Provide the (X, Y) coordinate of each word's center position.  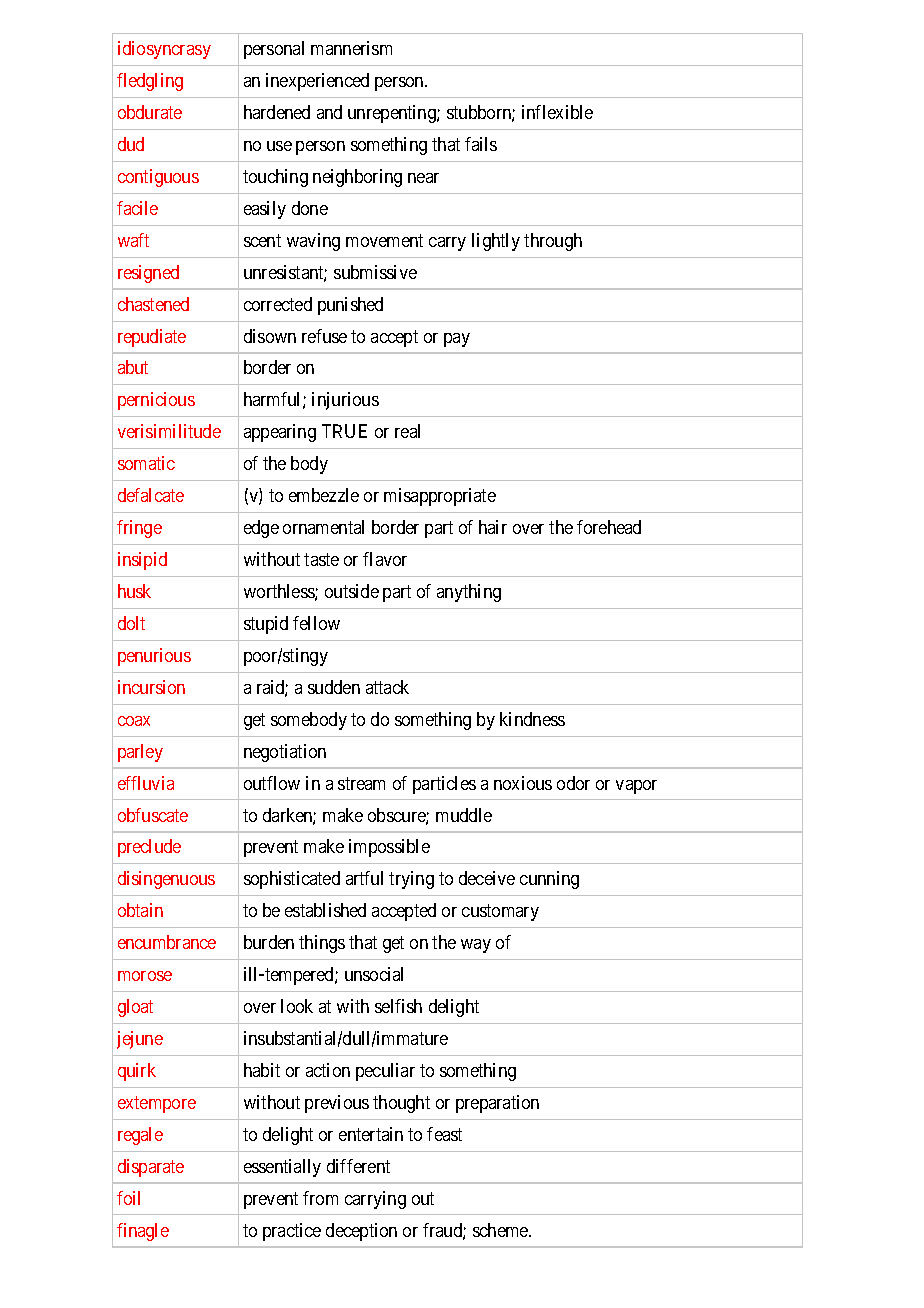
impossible (389, 848)
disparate (151, 1168)
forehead (609, 527)
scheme (501, 1230)
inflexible (557, 112)
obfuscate (153, 815)
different (358, 1166)
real (407, 431)
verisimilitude (169, 431)
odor (573, 783)
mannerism (351, 48)
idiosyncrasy (164, 50)
